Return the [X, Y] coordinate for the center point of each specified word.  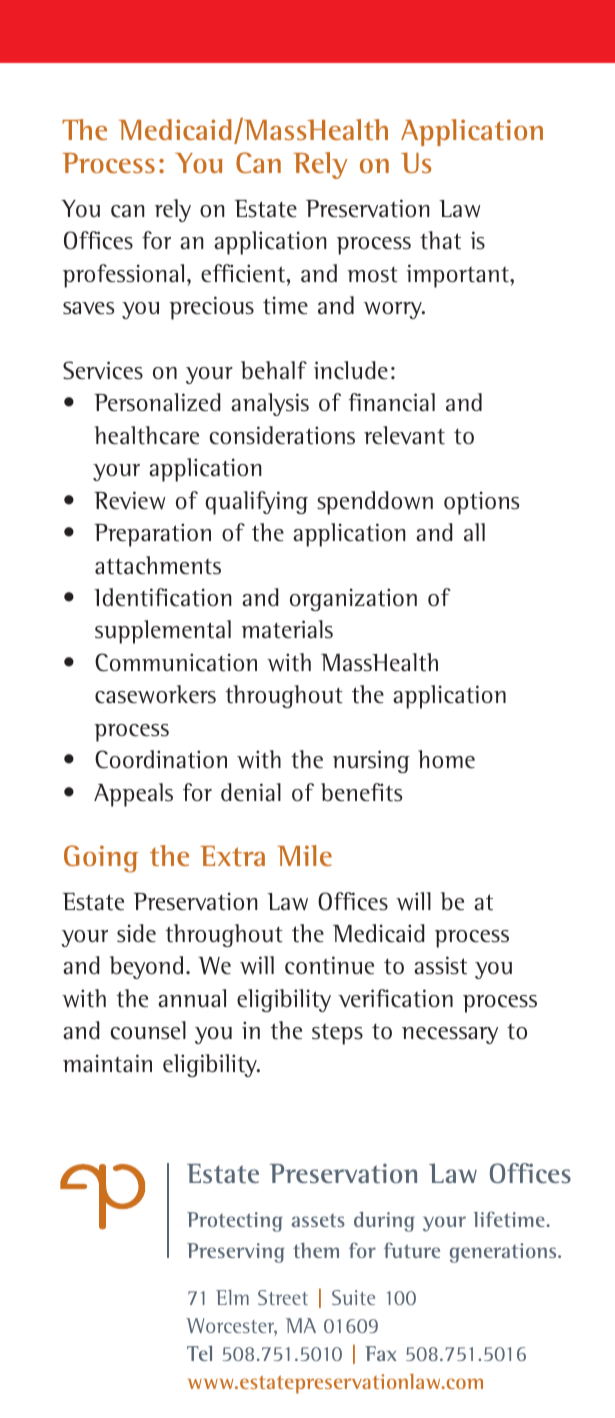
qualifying [256, 503]
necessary [450, 1035]
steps [337, 1034]
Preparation [152, 535]
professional [123, 276]
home [446, 759]
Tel [199, 1353]
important [459, 276]
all [474, 532]
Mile [304, 855]
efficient [244, 273]
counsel [148, 1030]
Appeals [133, 795]
